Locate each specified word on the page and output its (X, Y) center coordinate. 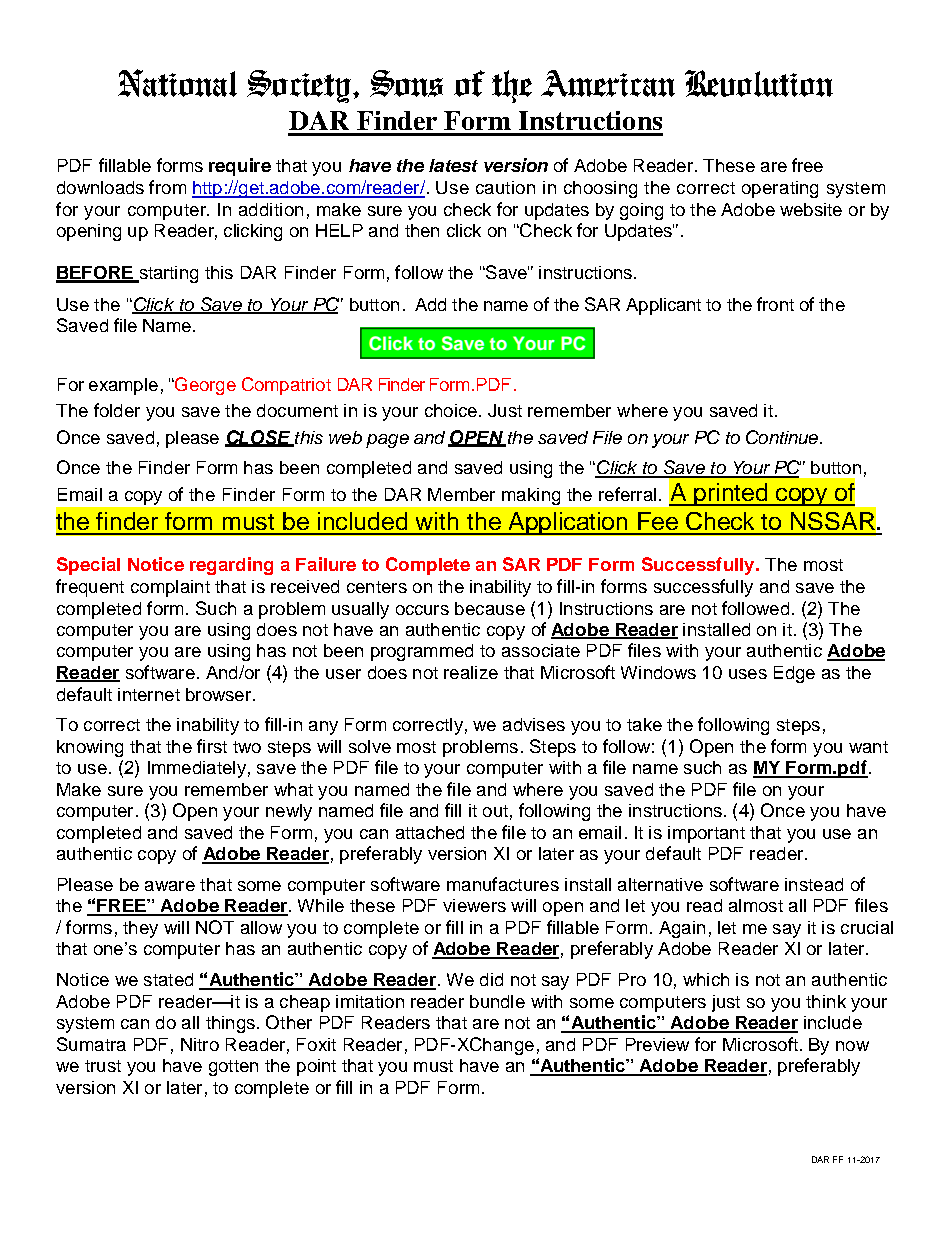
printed (731, 494)
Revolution (759, 83)
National (177, 83)
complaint (170, 588)
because (490, 608)
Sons (406, 83)
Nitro (200, 1044)
